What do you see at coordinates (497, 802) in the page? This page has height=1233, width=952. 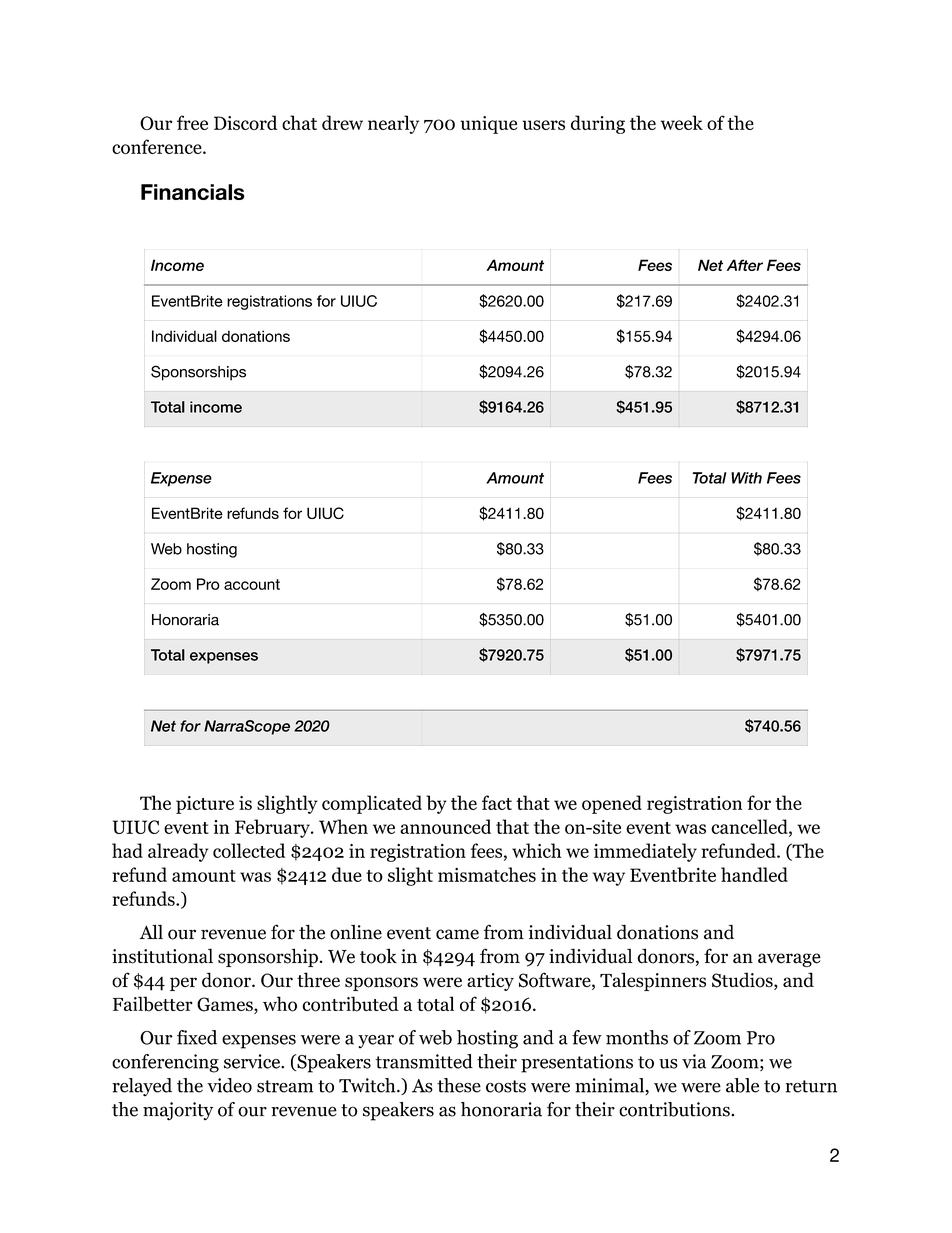 I see `fact` at bounding box center [497, 802].
